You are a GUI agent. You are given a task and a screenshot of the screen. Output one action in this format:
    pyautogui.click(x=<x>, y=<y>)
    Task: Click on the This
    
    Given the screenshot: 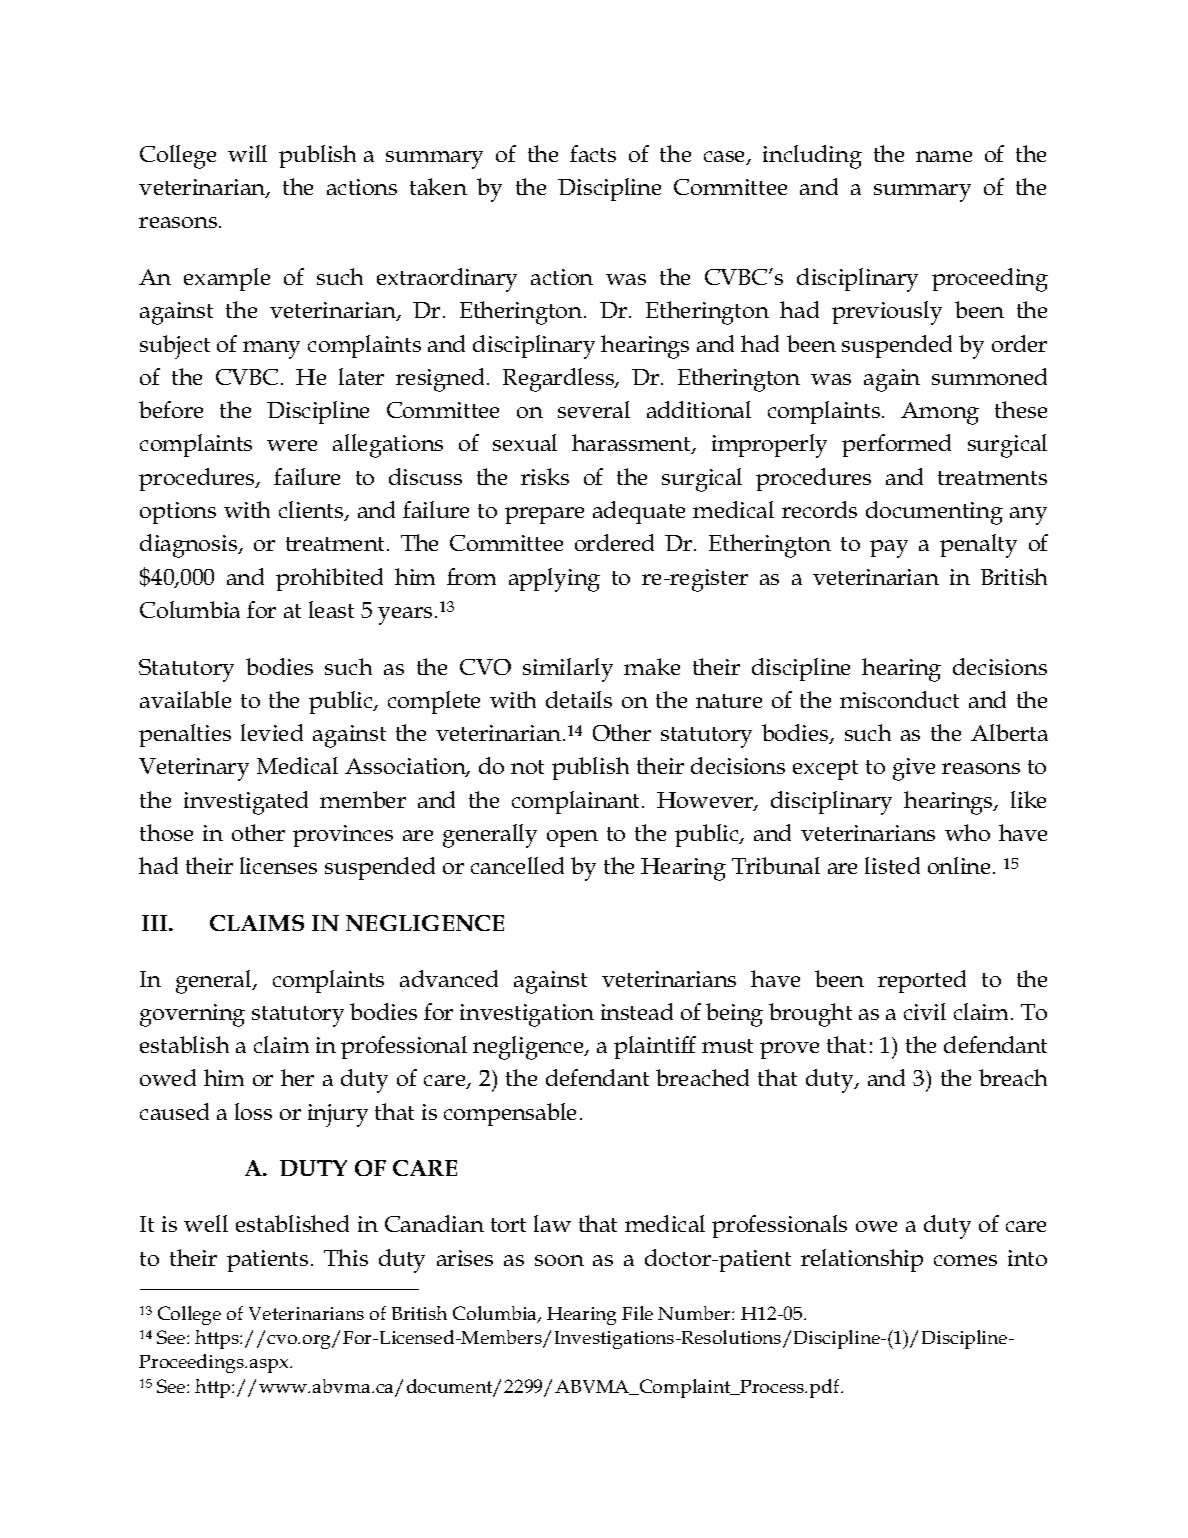 What is the action you would take?
    pyautogui.click(x=346, y=1257)
